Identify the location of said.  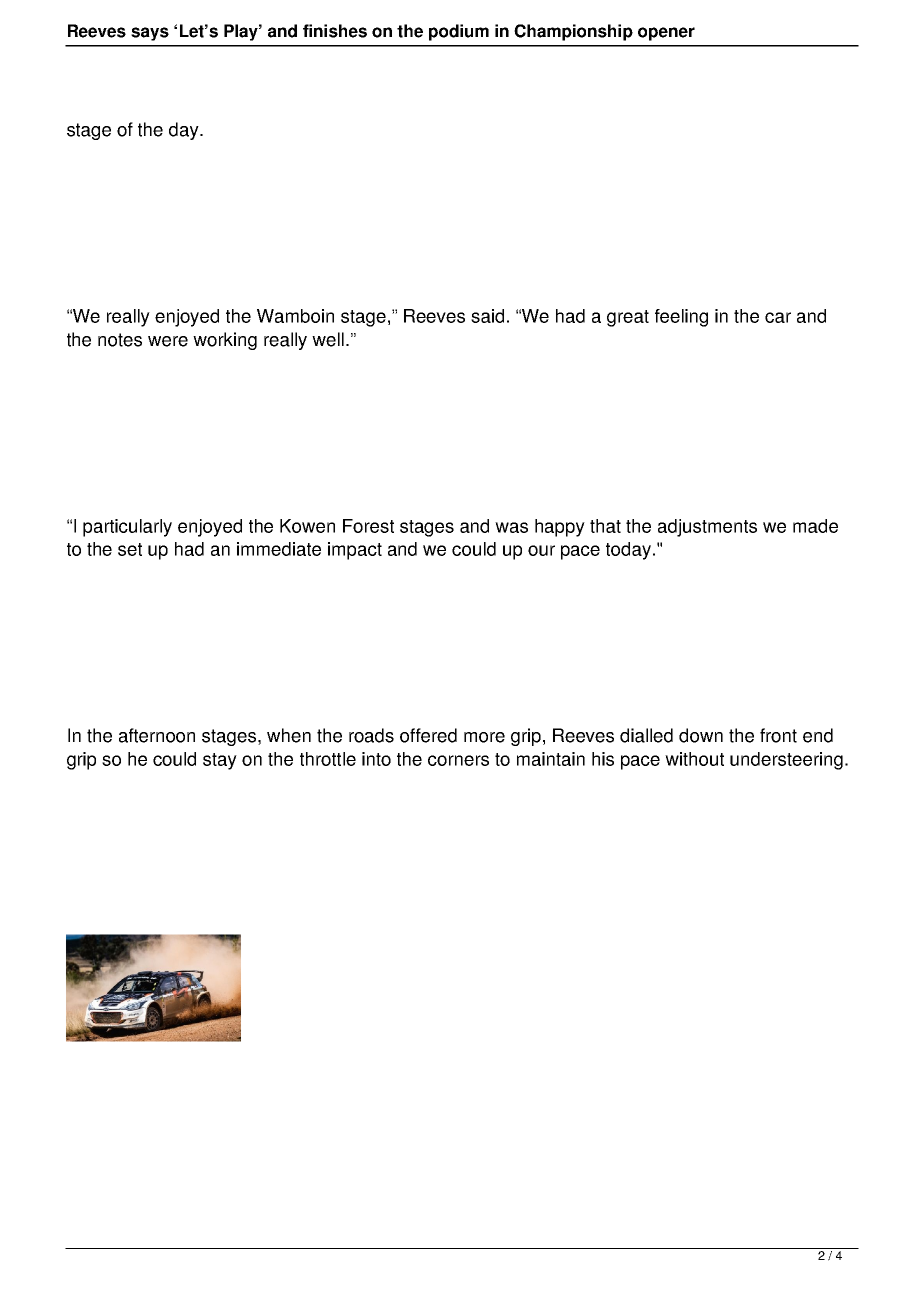
(487, 316).
